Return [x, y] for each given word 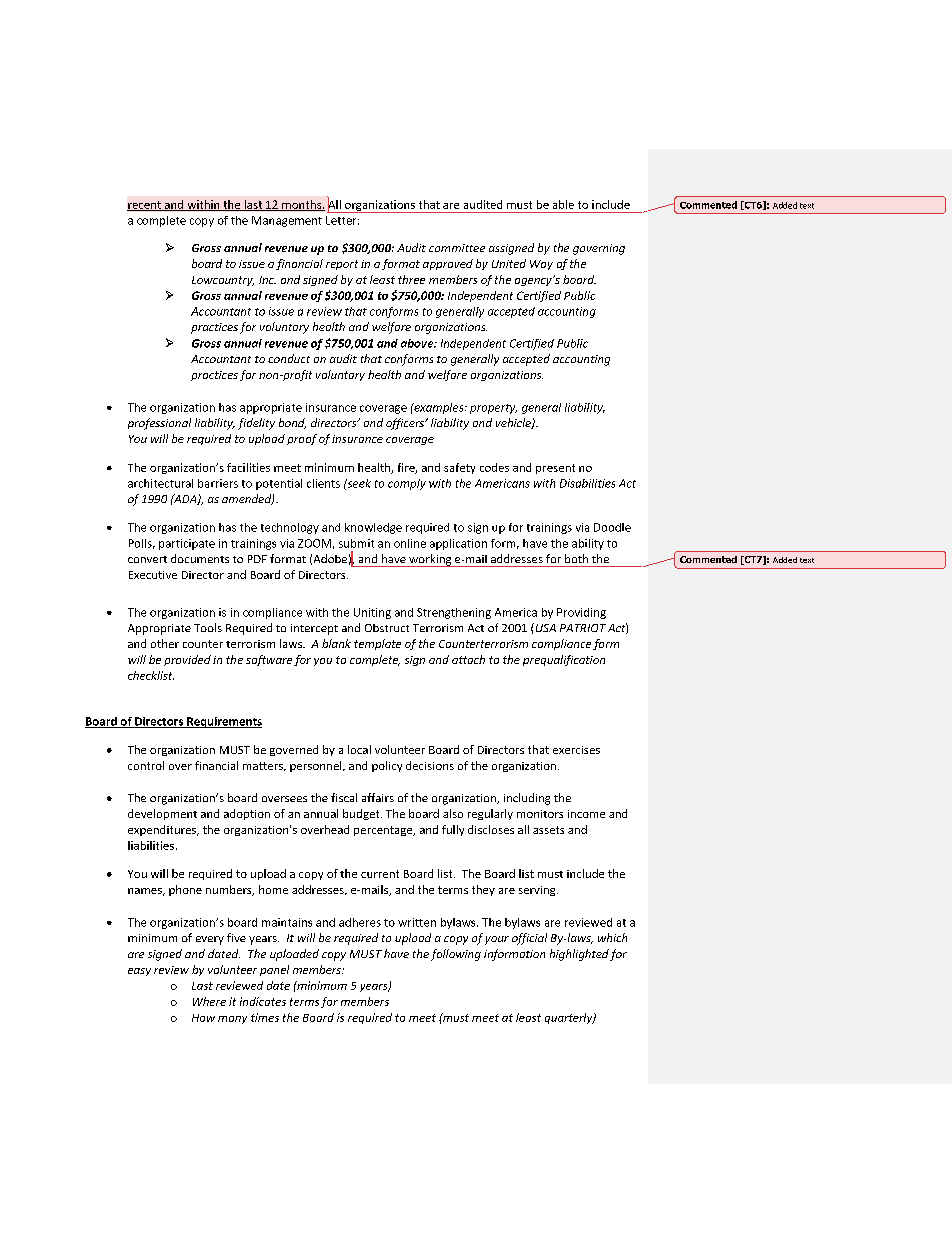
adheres [360, 922]
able [563, 204]
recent [145, 206]
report [342, 265]
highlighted [579, 955]
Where [209, 1001]
